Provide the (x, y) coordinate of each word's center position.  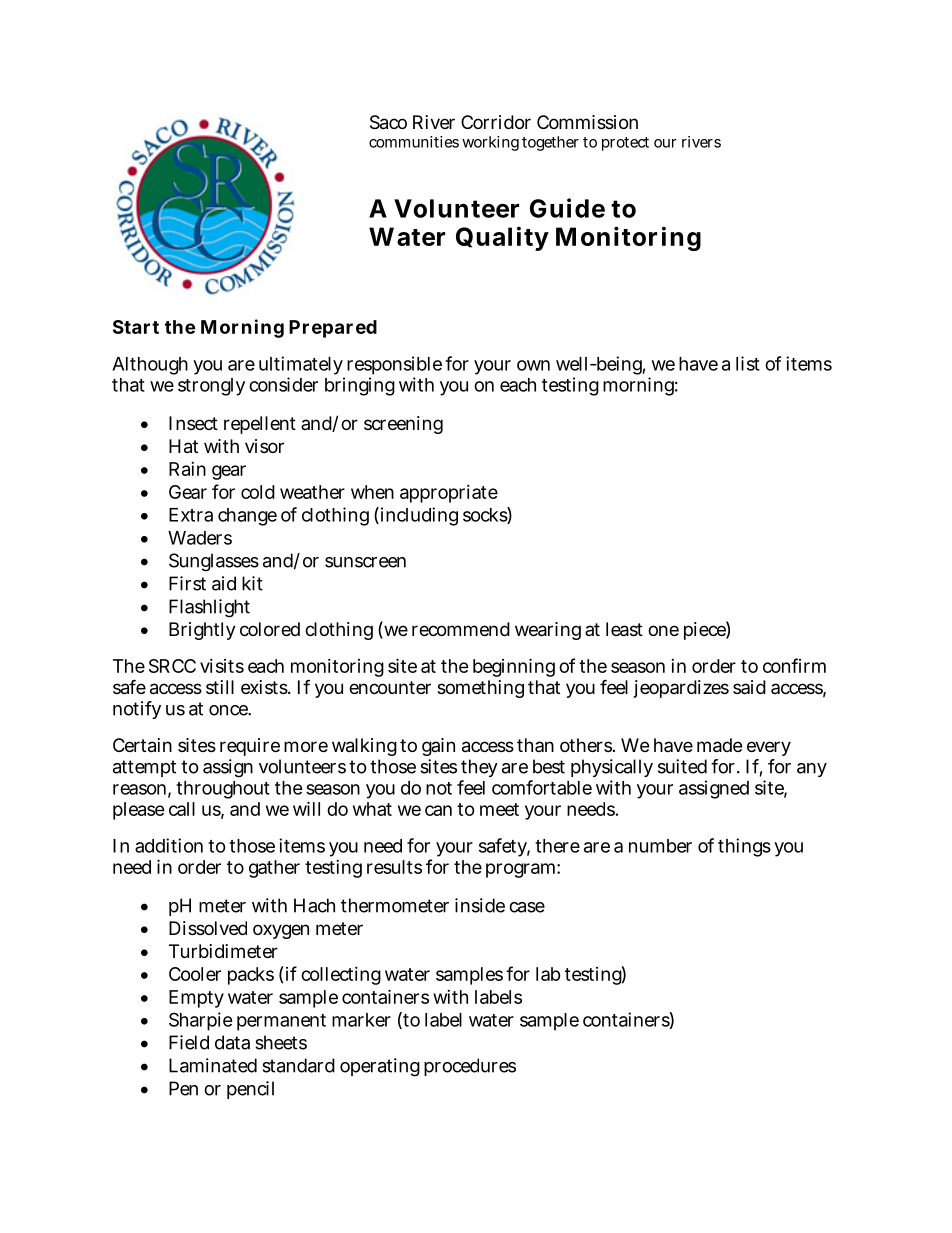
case (527, 907)
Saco (388, 122)
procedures (470, 1067)
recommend (461, 629)
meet (499, 809)
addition (169, 845)
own (533, 365)
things (744, 847)
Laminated (213, 1065)
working (490, 143)
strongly (211, 387)
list (748, 363)
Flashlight (209, 608)
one (663, 630)
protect (625, 144)
